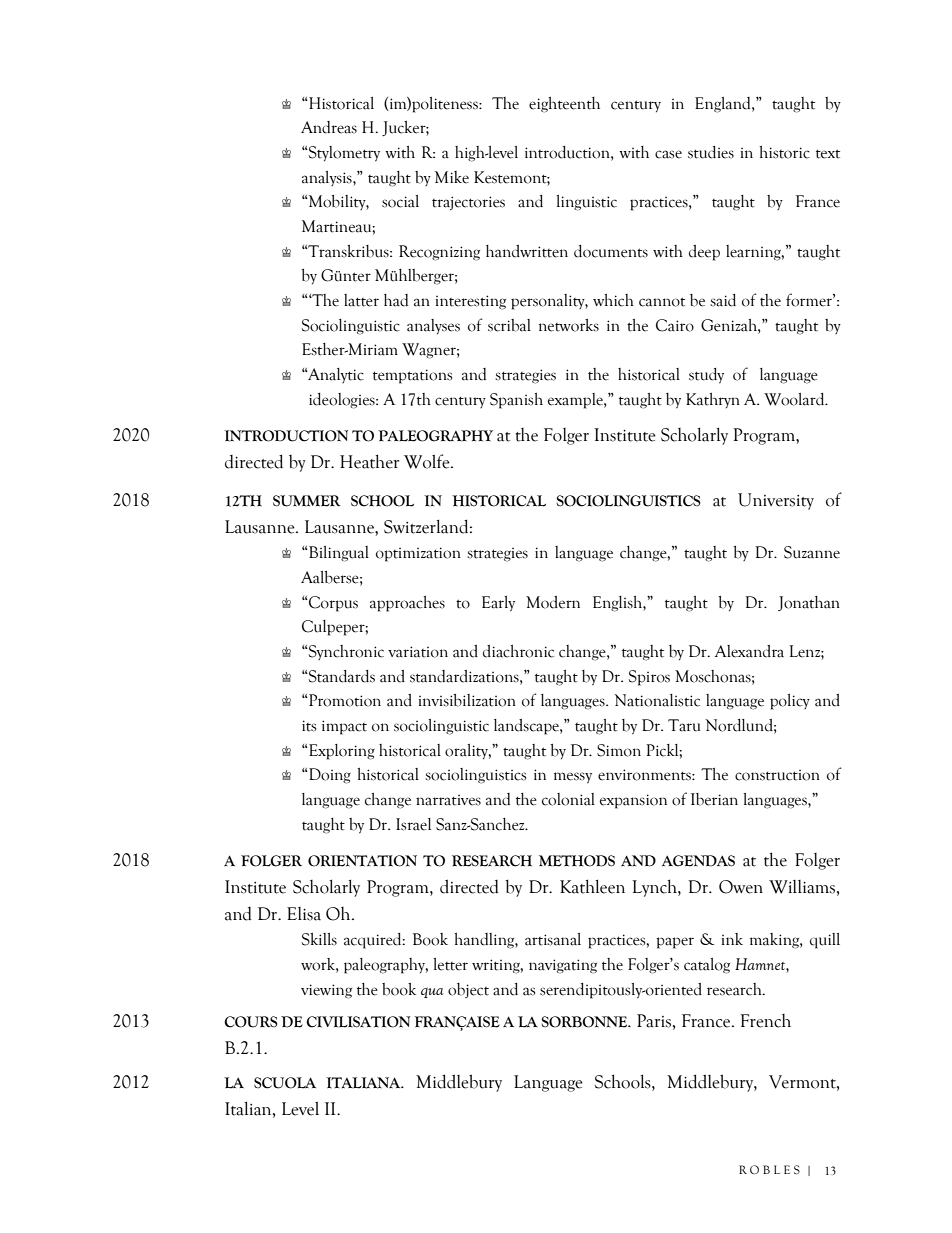 The height and width of the screenshot is (1233, 952). Describe the element at coordinates (563, 966) in the screenshot. I see `navigating` at that location.
